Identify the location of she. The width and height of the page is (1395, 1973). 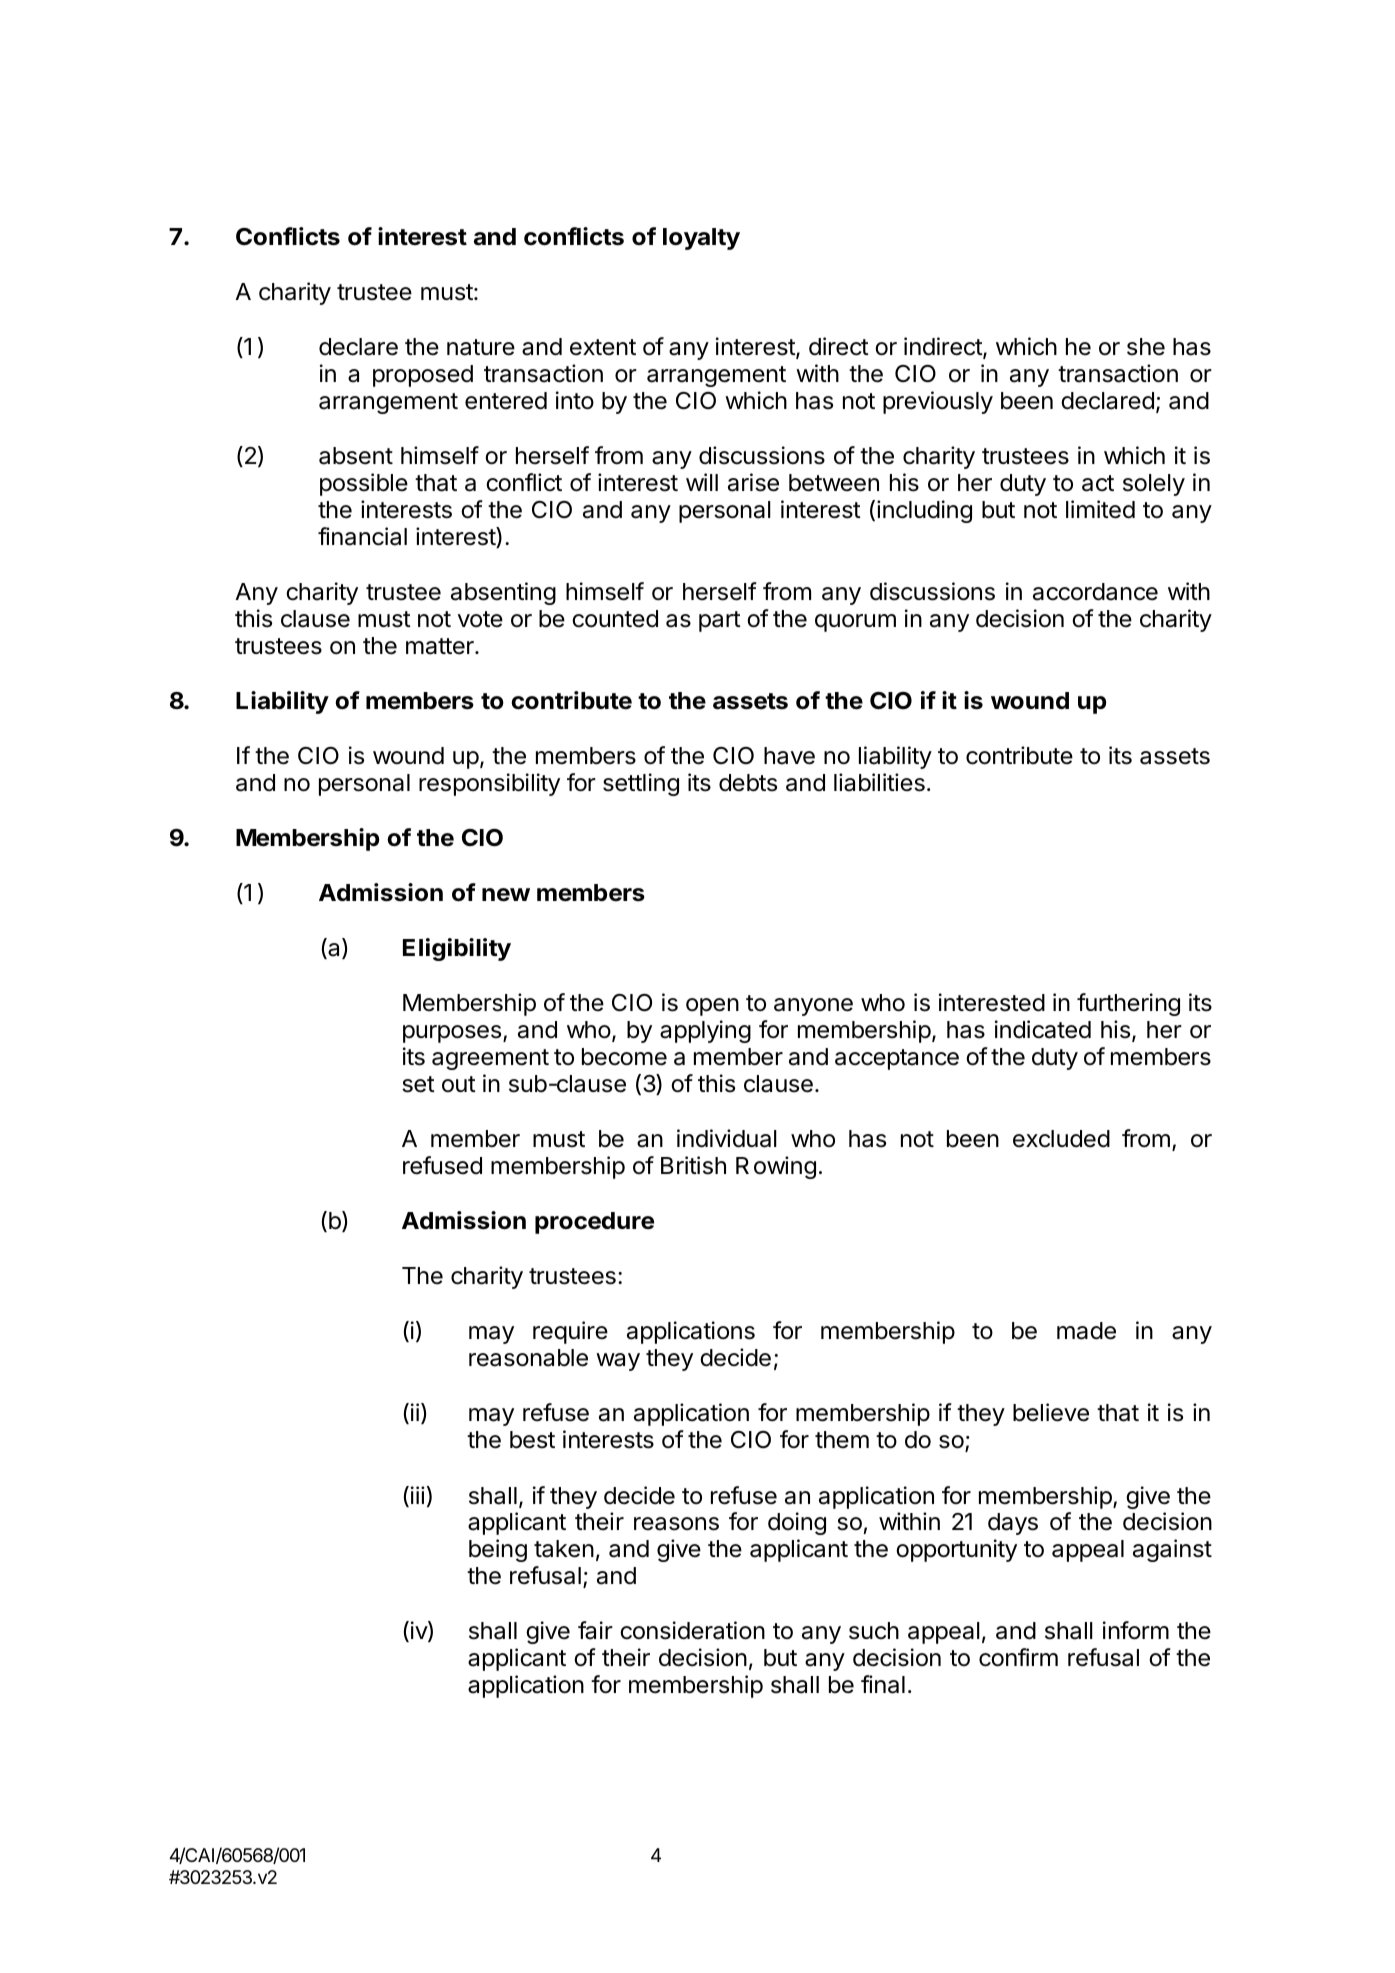
(1146, 347).
